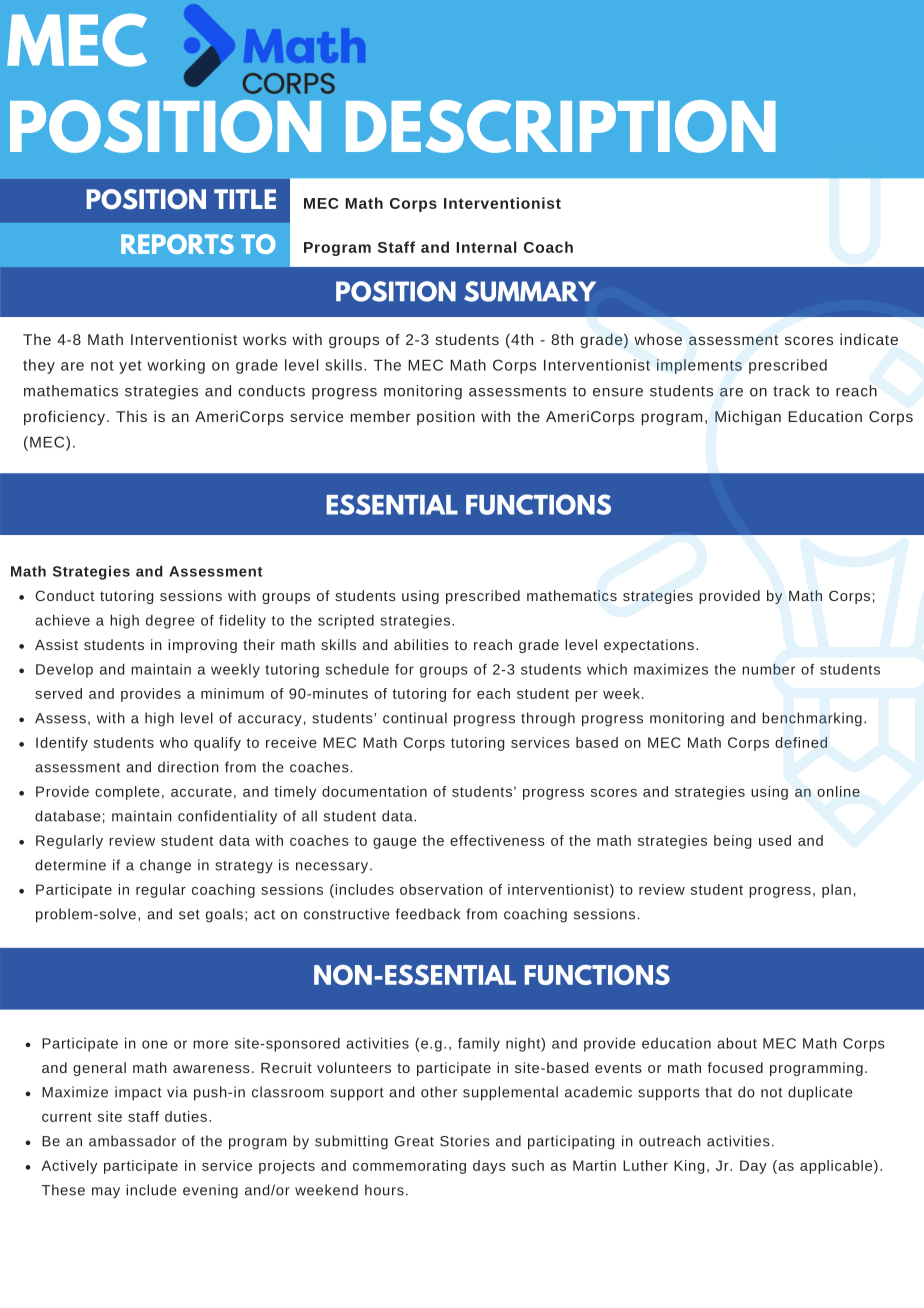 This screenshot has width=924, height=1308. Describe the element at coordinates (132, 1141) in the screenshot. I see `ambassador` at that location.
